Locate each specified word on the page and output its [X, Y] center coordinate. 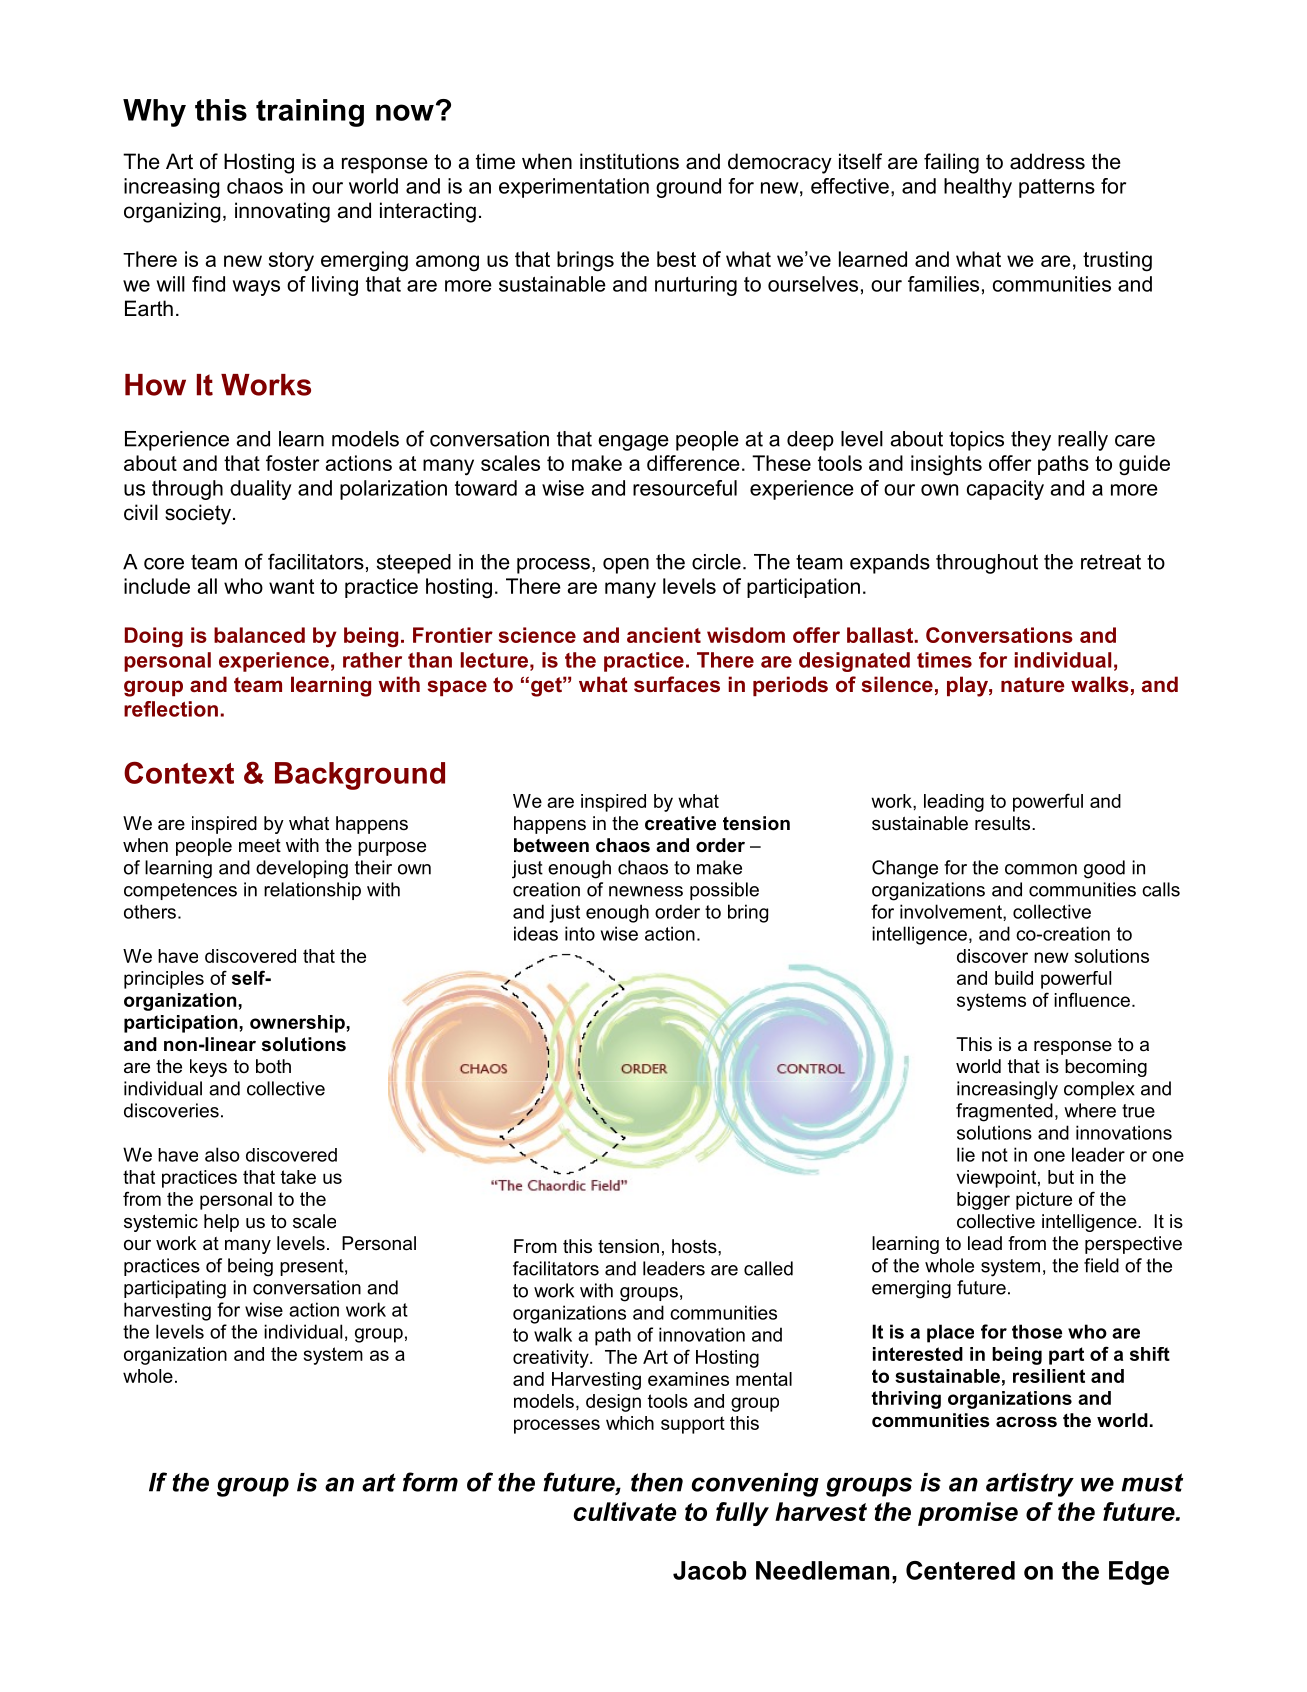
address [1047, 161]
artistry [1030, 1485]
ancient [664, 635]
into [580, 933]
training [310, 113]
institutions [629, 161]
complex [1099, 1090]
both [273, 1066]
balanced [259, 635]
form [430, 1482]
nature [1033, 685]
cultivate [624, 1511]
